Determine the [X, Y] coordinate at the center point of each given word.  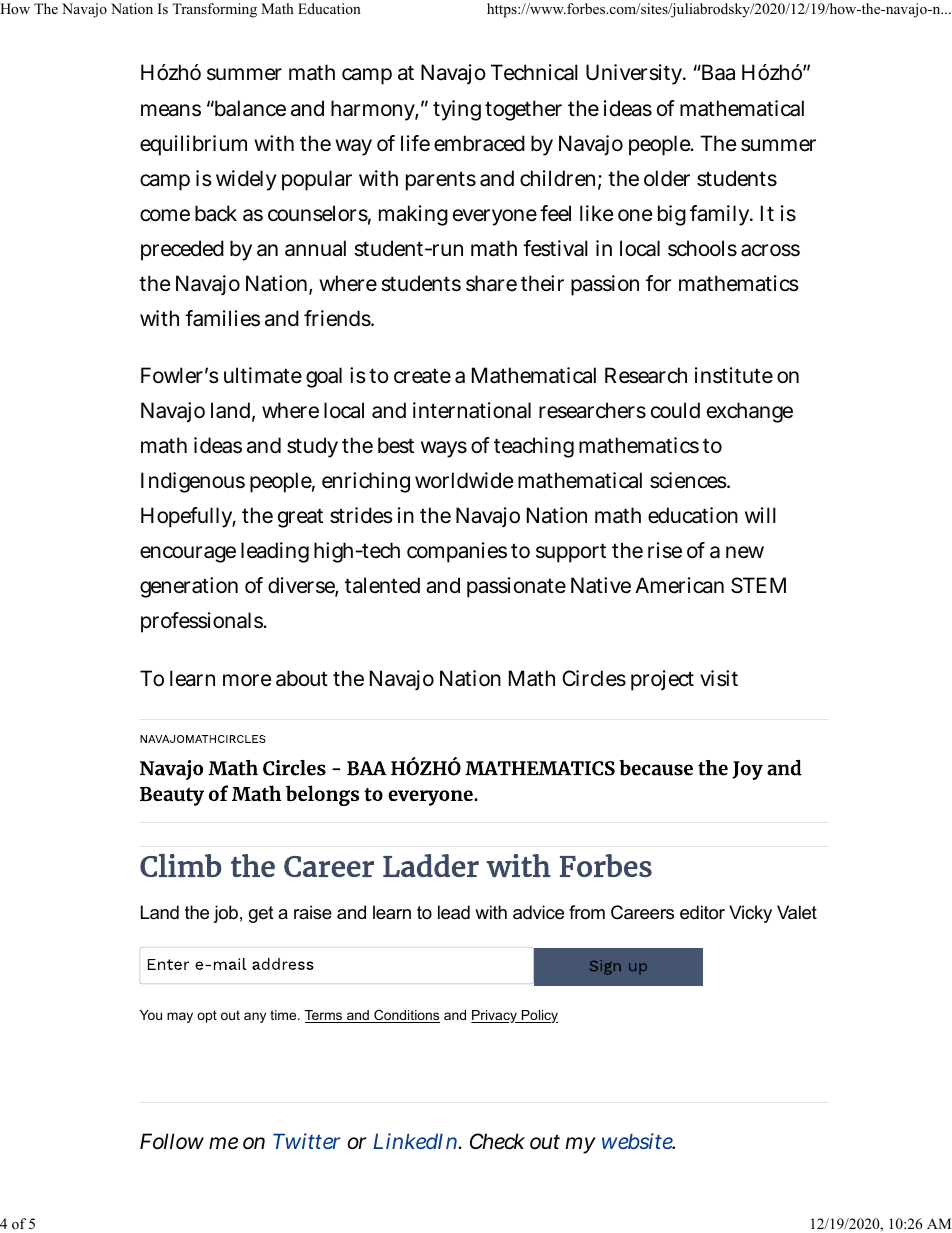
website [638, 1141]
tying [457, 110]
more [247, 680]
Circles [594, 678]
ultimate [263, 375]
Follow [172, 1141]
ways [444, 449]
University [635, 74]
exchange [750, 412]
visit [719, 678]
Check [497, 1141]
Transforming [214, 10]
